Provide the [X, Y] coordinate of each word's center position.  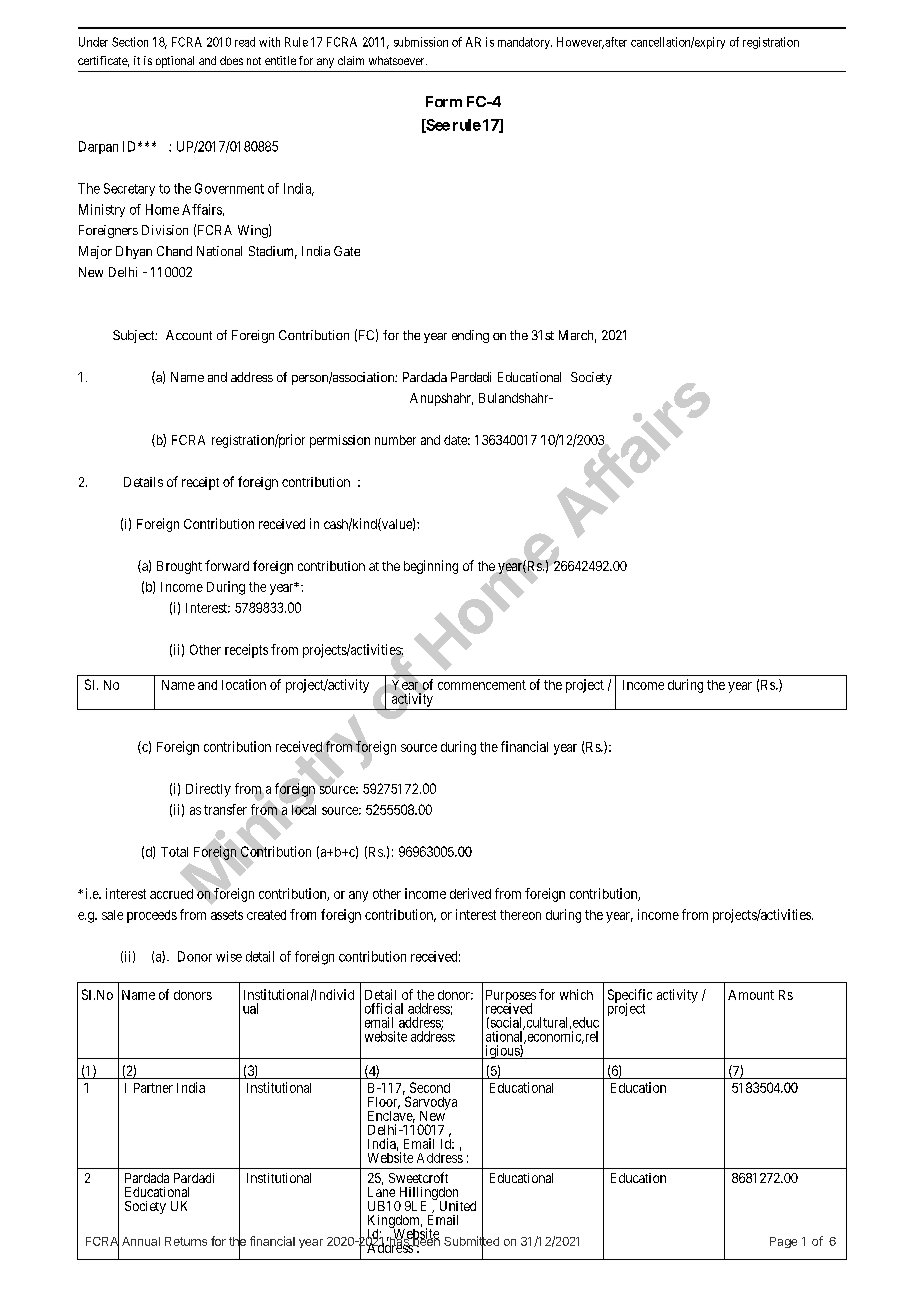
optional [175, 62]
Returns [186, 1241]
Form [444, 101]
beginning [431, 567]
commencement [482, 685]
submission [421, 42]
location [244, 684]
